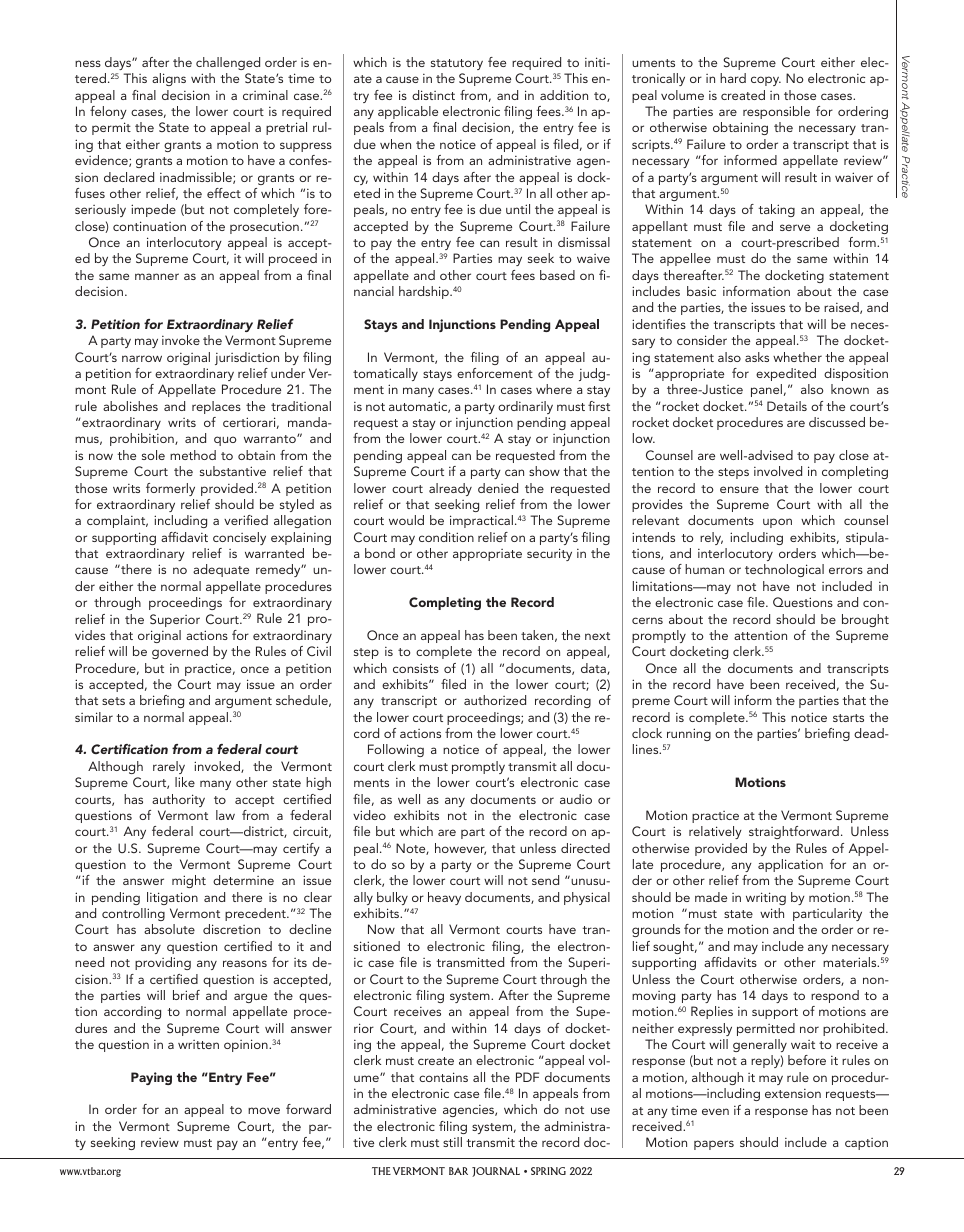 This screenshot has width=964, height=1232. I want to click on authority, so click(178, 800).
